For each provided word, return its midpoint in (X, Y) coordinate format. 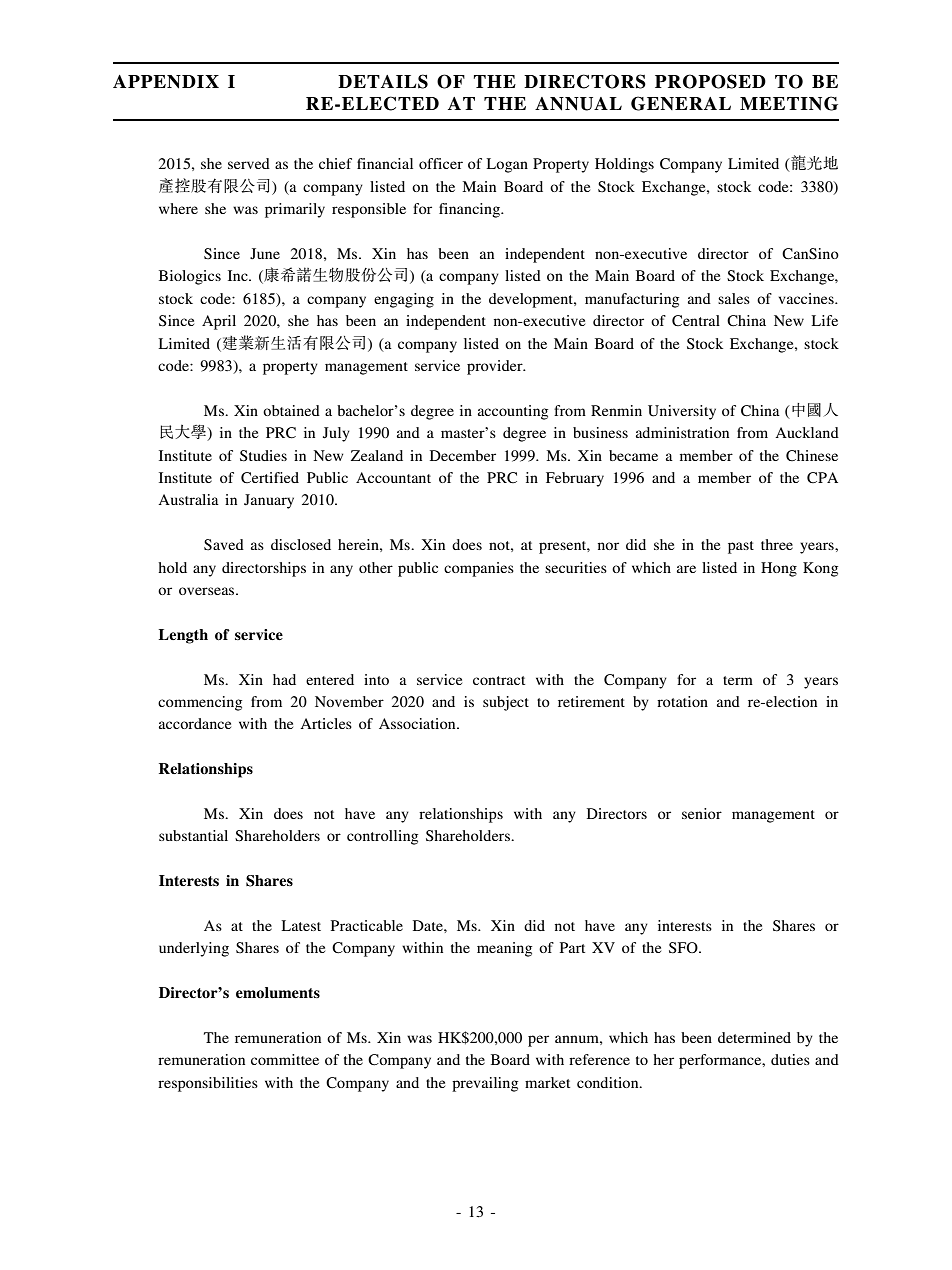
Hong (779, 569)
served (249, 163)
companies (479, 569)
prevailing (485, 1084)
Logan (507, 165)
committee (285, 1059)
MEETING (789, 103)
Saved (224, 545)
